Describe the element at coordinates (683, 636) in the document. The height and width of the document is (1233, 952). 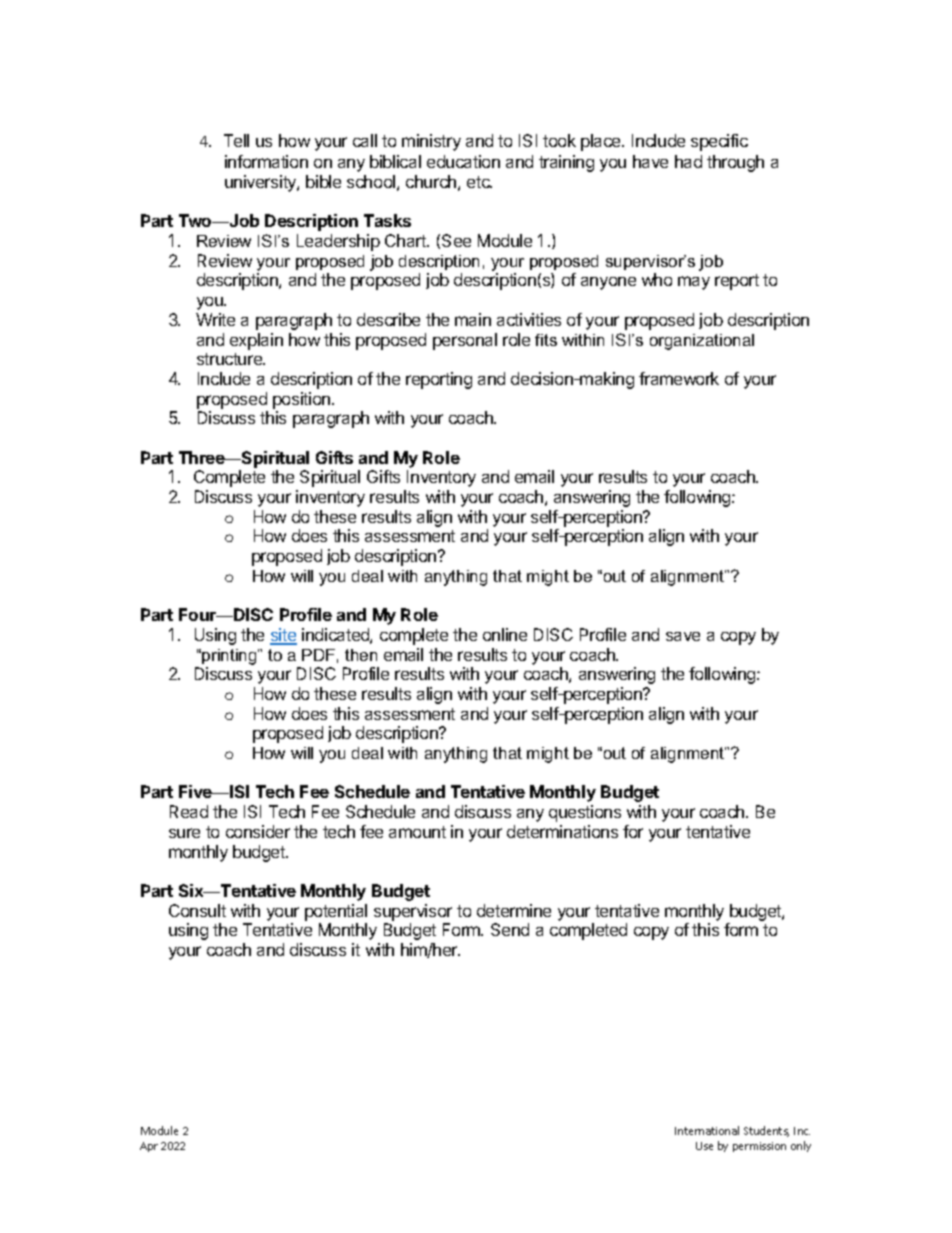
I see `save` at that location.
